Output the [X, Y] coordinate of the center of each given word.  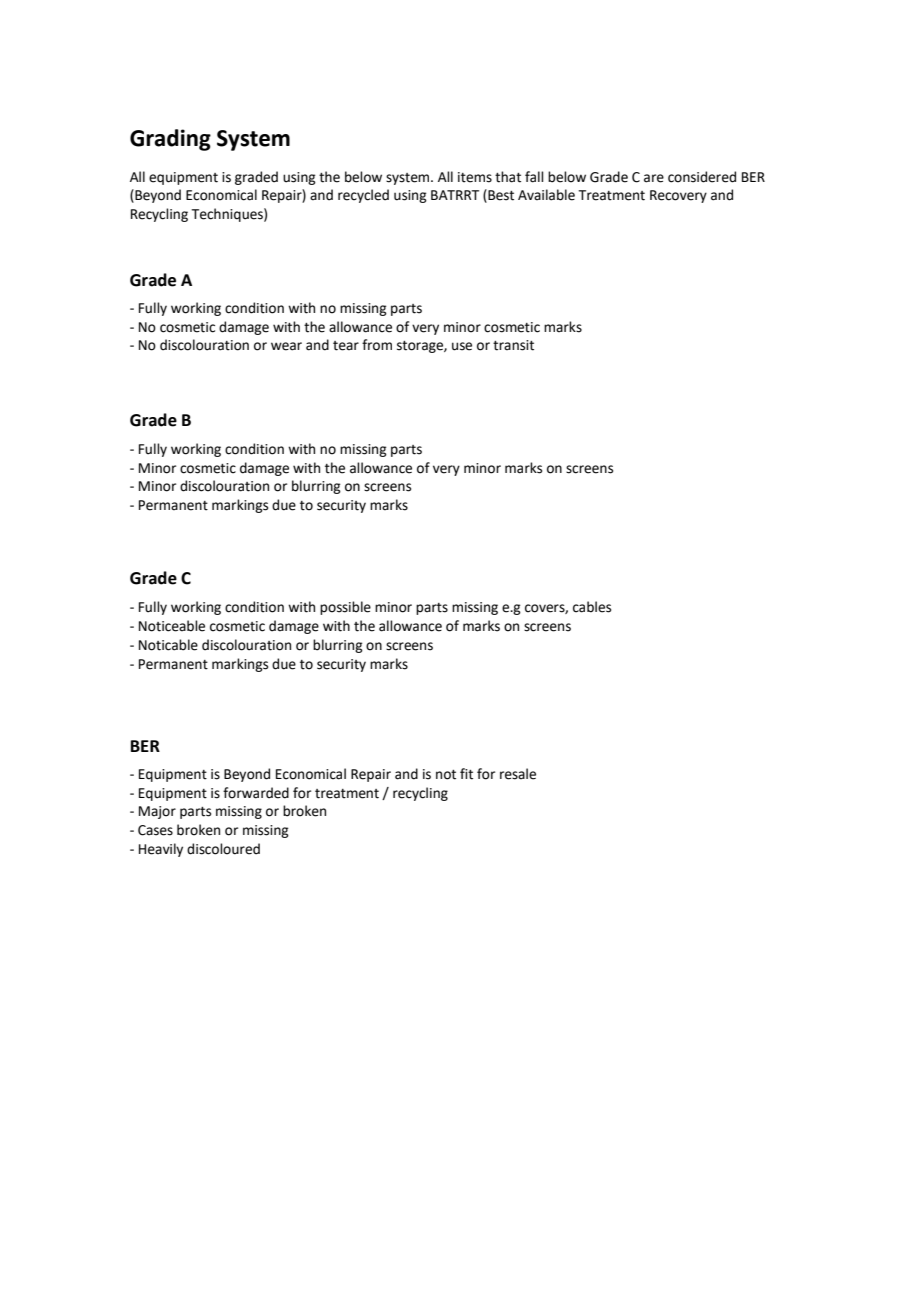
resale [518, 774]
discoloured [223, 849]
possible [345, 608]
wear [286, 346]
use [462, 346]
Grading [170, 140]
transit [513, 345]
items [475, 177]
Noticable [168, 645]
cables [592, 607]
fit [466, 774]
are [654, 178]
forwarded [256, 793]
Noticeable [172, 626]
